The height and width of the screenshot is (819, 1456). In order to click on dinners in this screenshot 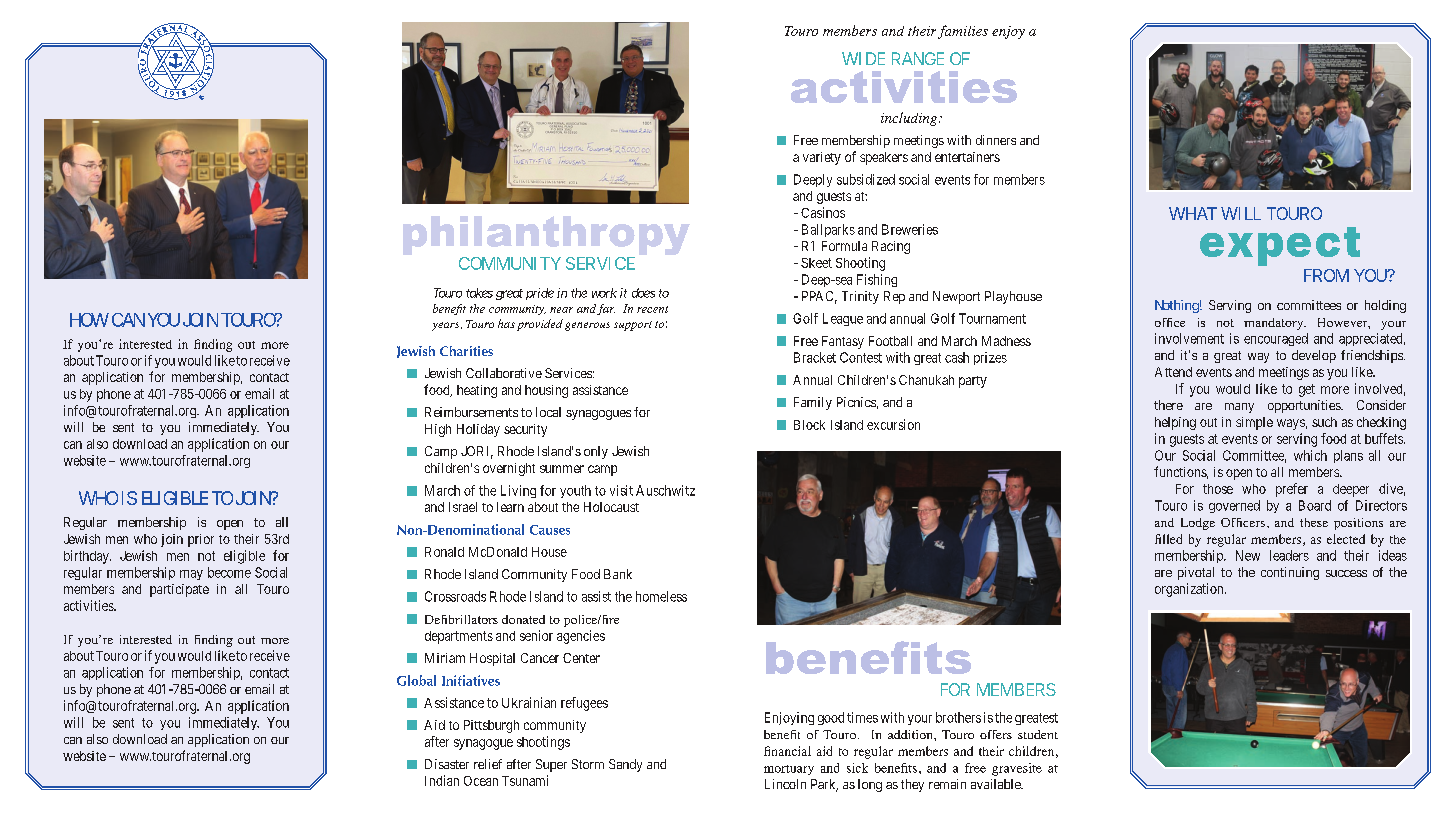, I will do `click(996, 140)`.
